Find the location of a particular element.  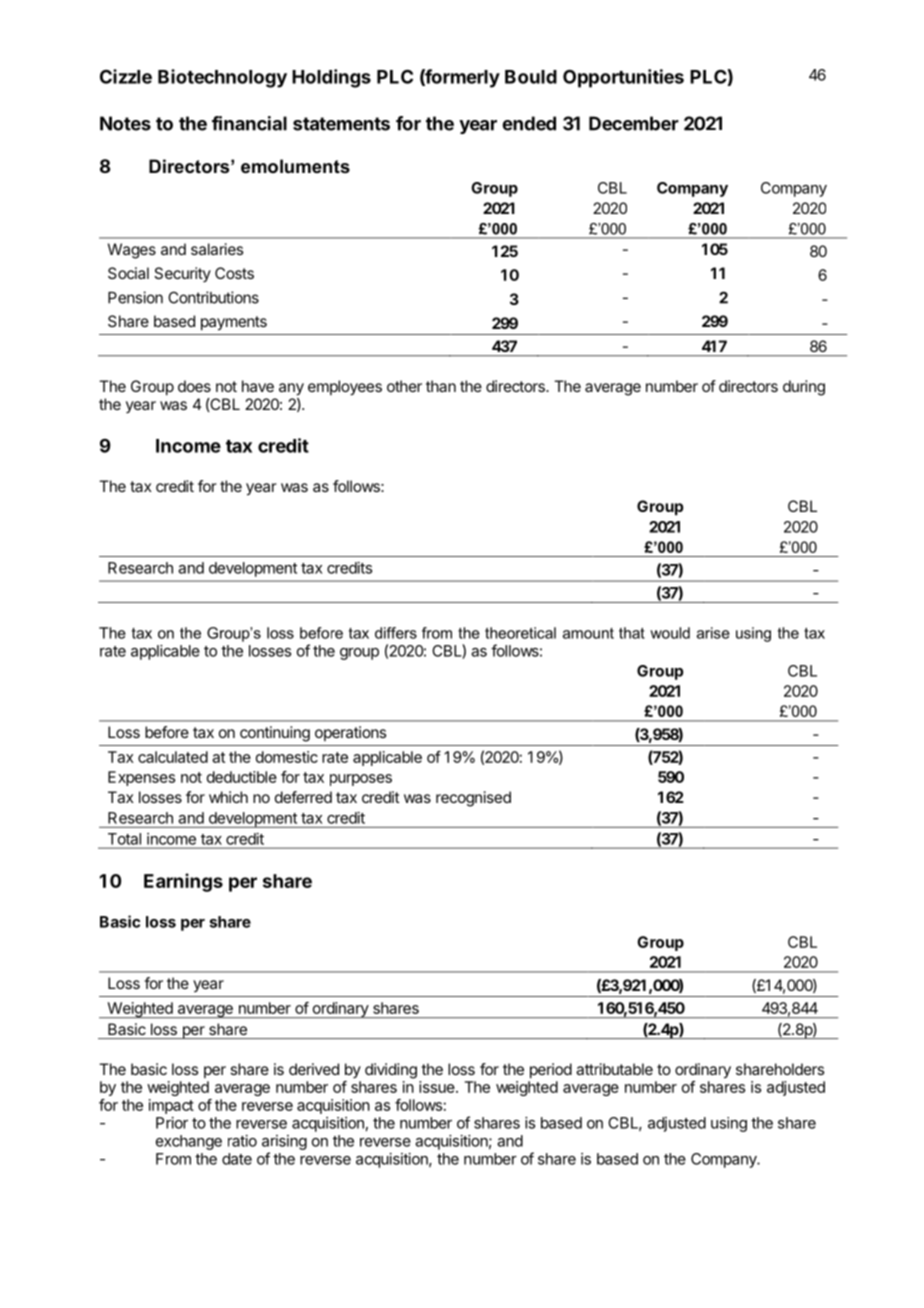

Earnings is located at coordinates (183, 882).
